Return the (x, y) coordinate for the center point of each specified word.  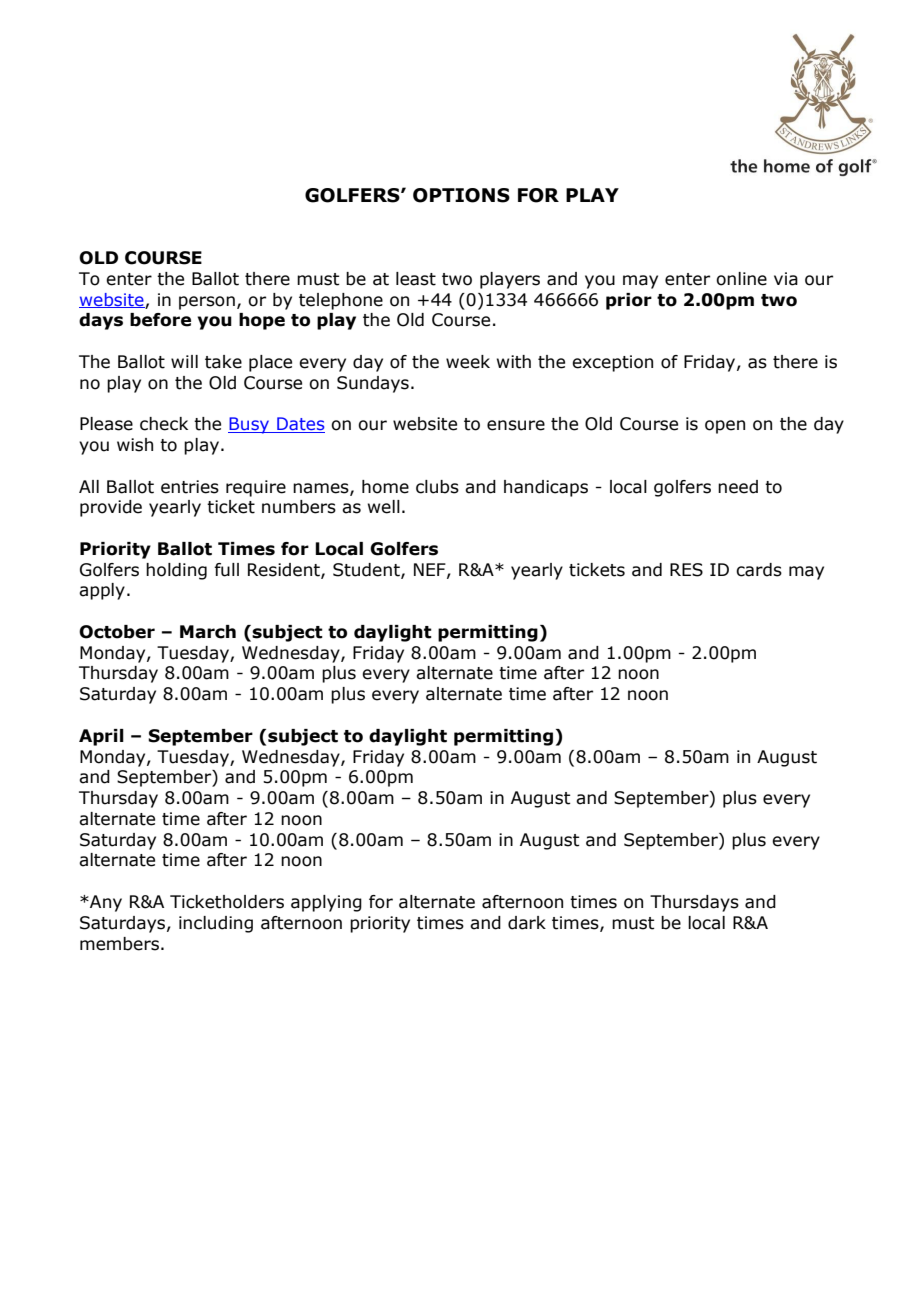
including (216, 924)
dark (527, 923)
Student (367, 570)
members (119, 944)
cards (759, 570)
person (207, 303)
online (741, 279)
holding (176, 571)
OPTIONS (461, 195)
